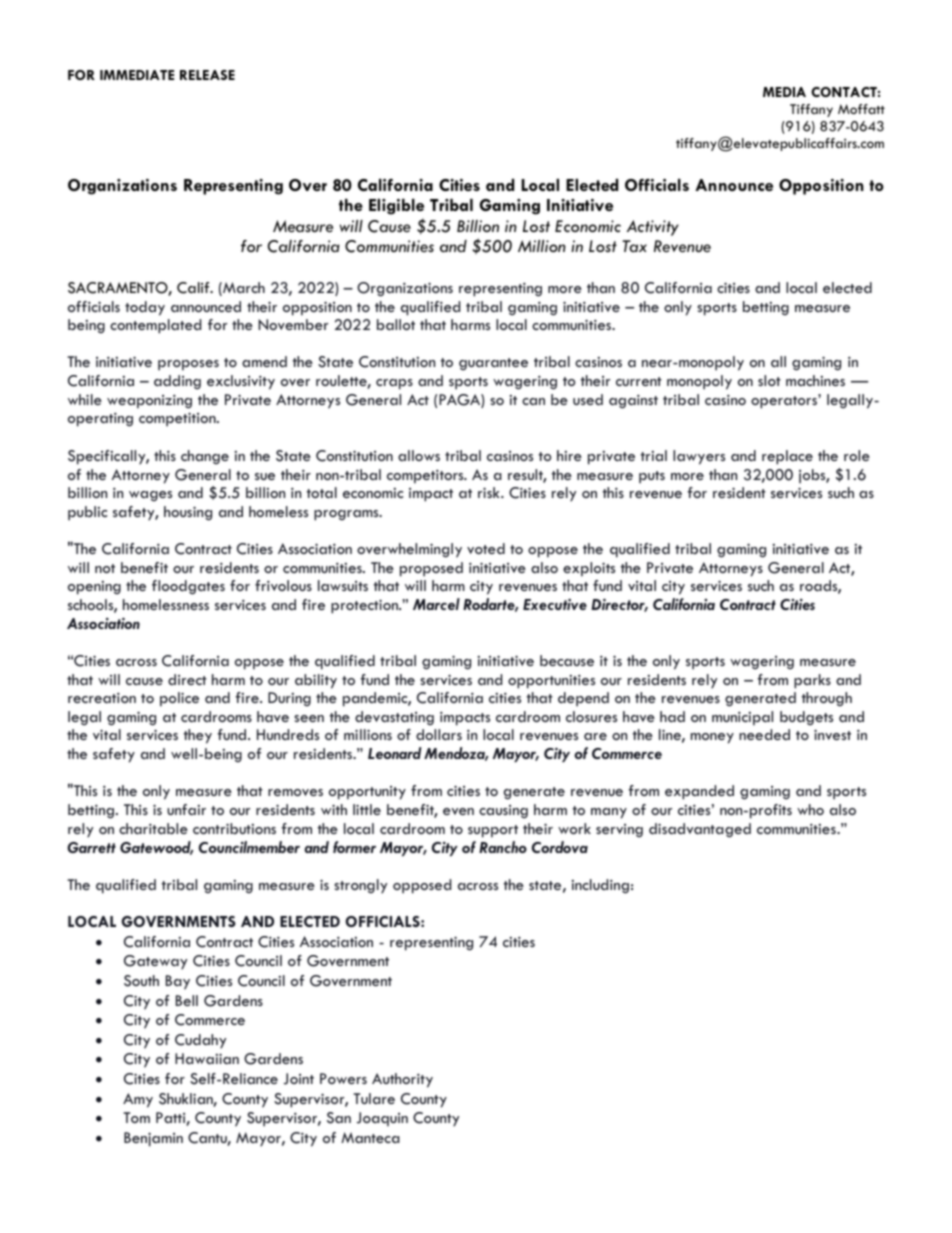 The height and width of the screenshot is (1233, 952). Describe the element at coordinates (402, 1080) in the screenshot. I see `Authority` at that location.
